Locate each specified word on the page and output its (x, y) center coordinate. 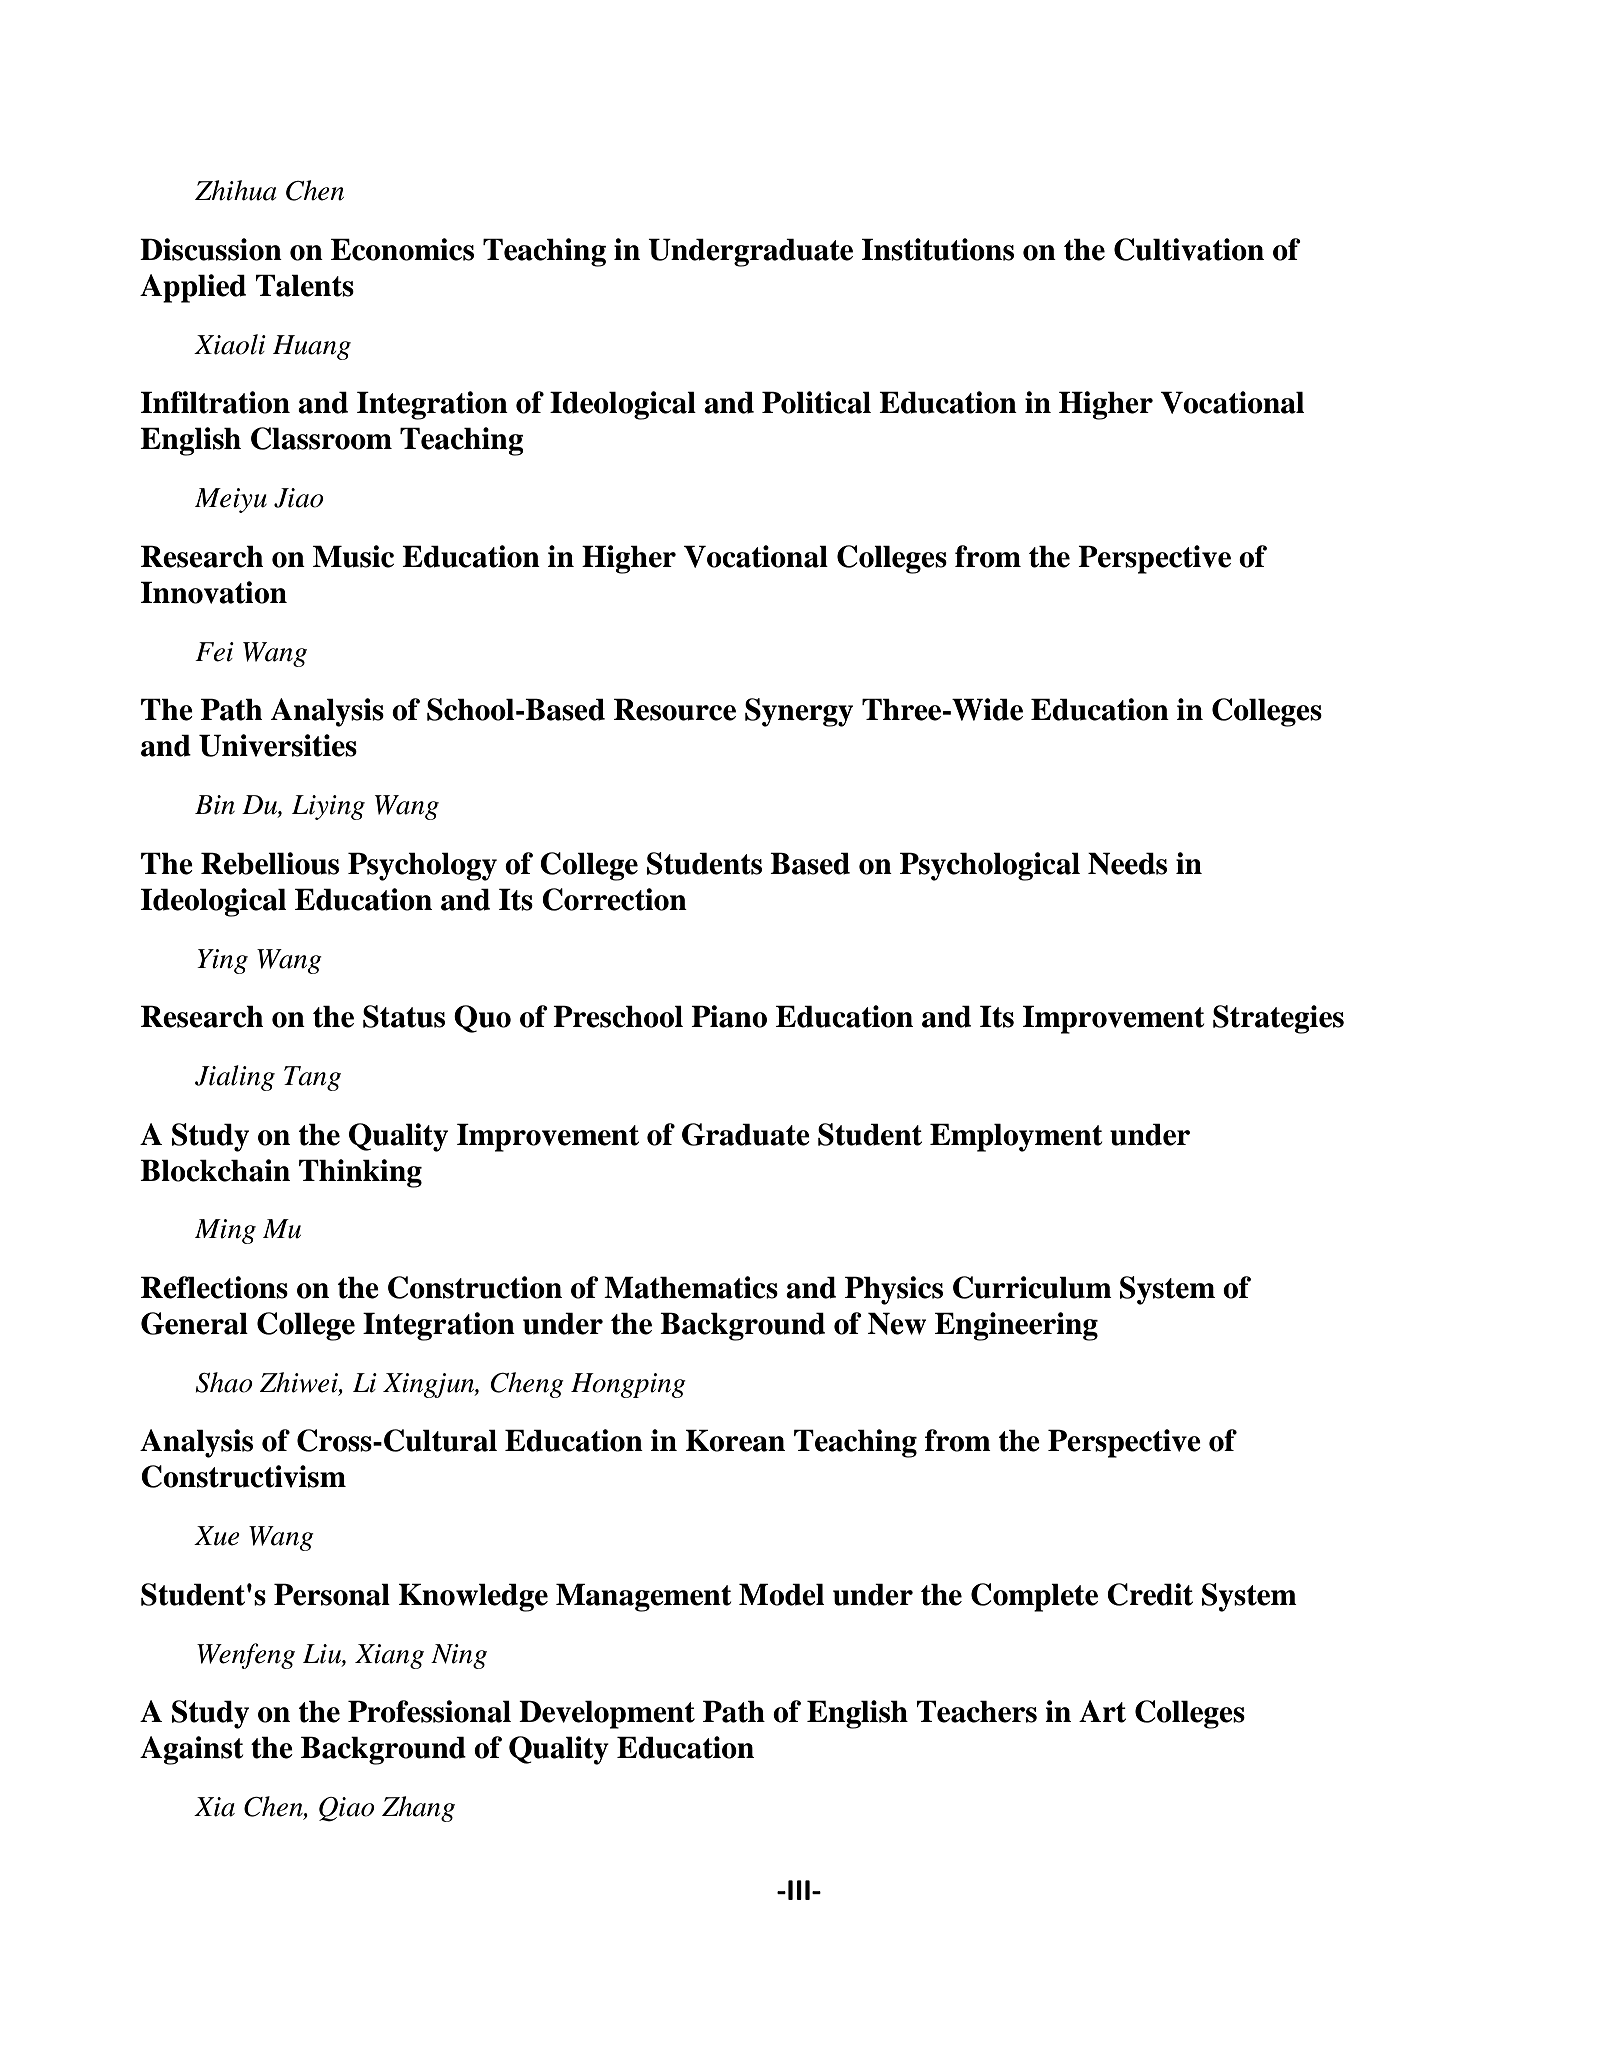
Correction (614, 899)
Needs (1127, 863)
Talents (305, 285)
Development (607, 1714)
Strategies (1278, 1019)
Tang (312, 1078)
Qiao (347, 1809)
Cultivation (1189, 249)
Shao (224, 1382)
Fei (214, 652)
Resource (675, 709)
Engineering (1016, 1326)
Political (816, 402)
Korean (735, 1440)
